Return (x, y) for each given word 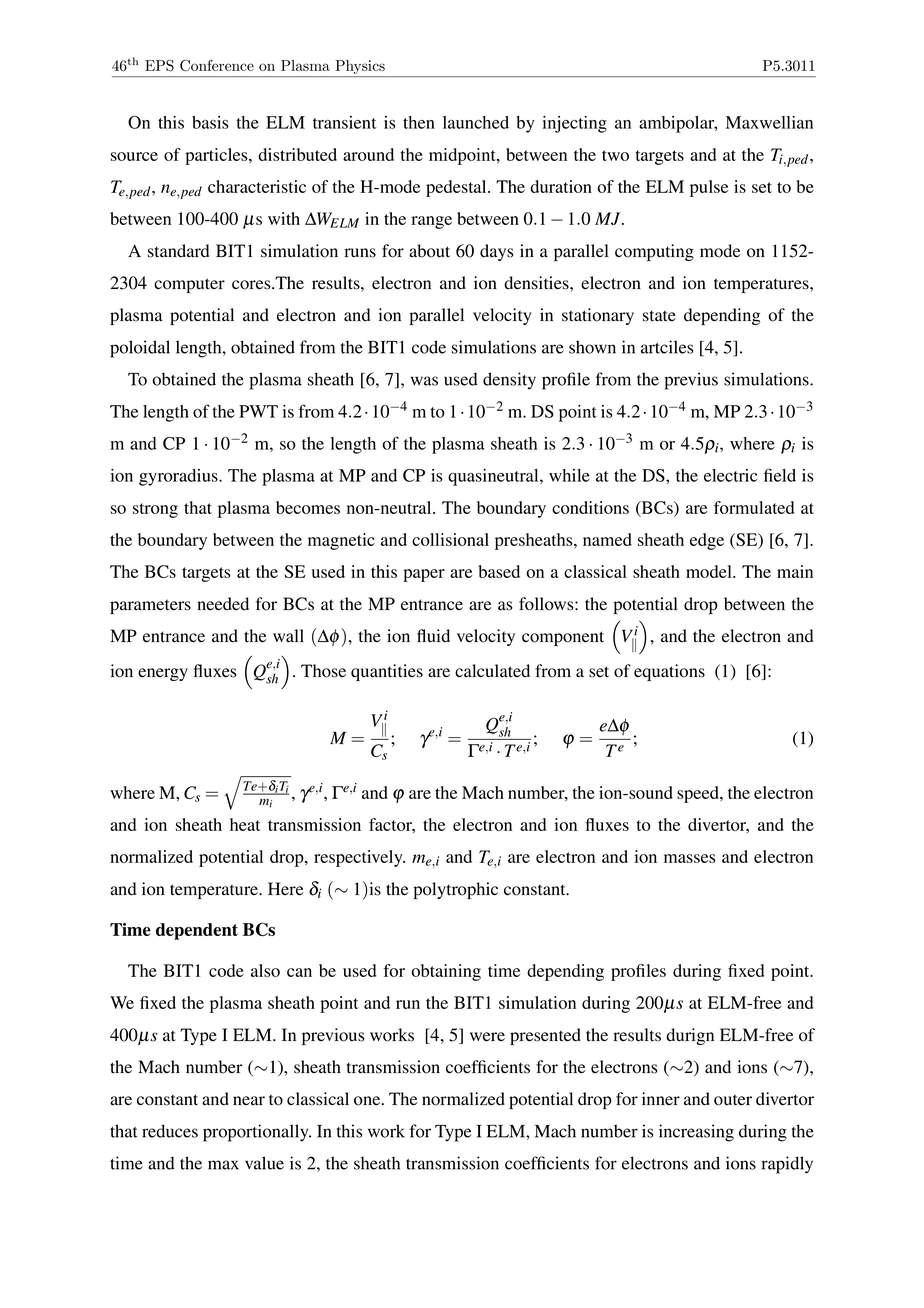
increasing (696, 1133)
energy (163, 674)
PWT (258, 411)
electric (730, 475)
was (424, 381)
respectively (359, 858)
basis (210, 122)
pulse (709, 188)
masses (690, 858)
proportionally (257, 1133)
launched (476, 122)
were (487, 1037)
